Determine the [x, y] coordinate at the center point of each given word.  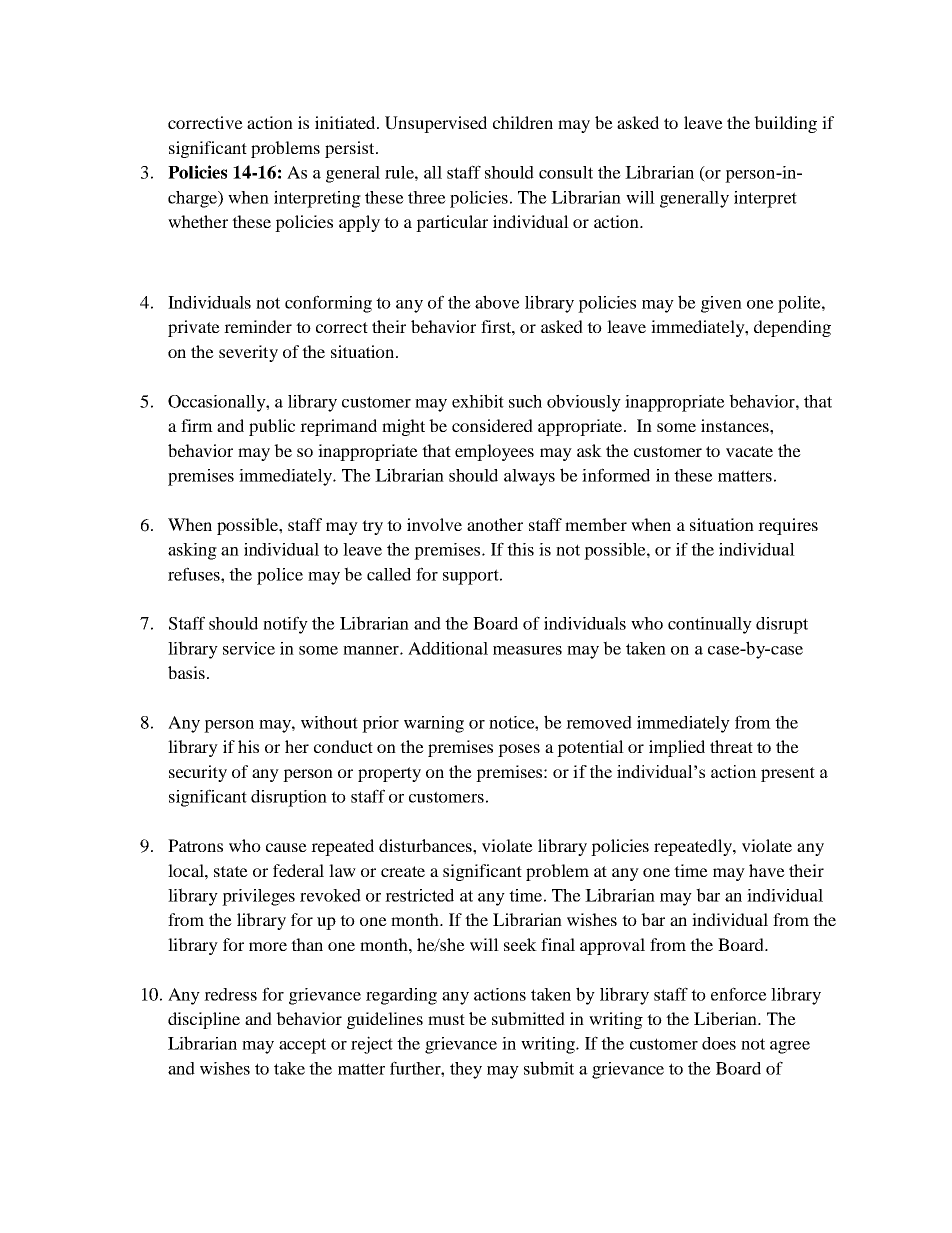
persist [351, 149]
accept [302, 1046]
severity [248, 353]
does [719, 1043]
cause [286, 847]
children [523, 122]
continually [710, 625]
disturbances [426, 845]
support [472, 577]
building [785, 124]
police [280, 576]
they [466, 1070]
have [767, 870]
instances [736, 425]
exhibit [478, 401]
